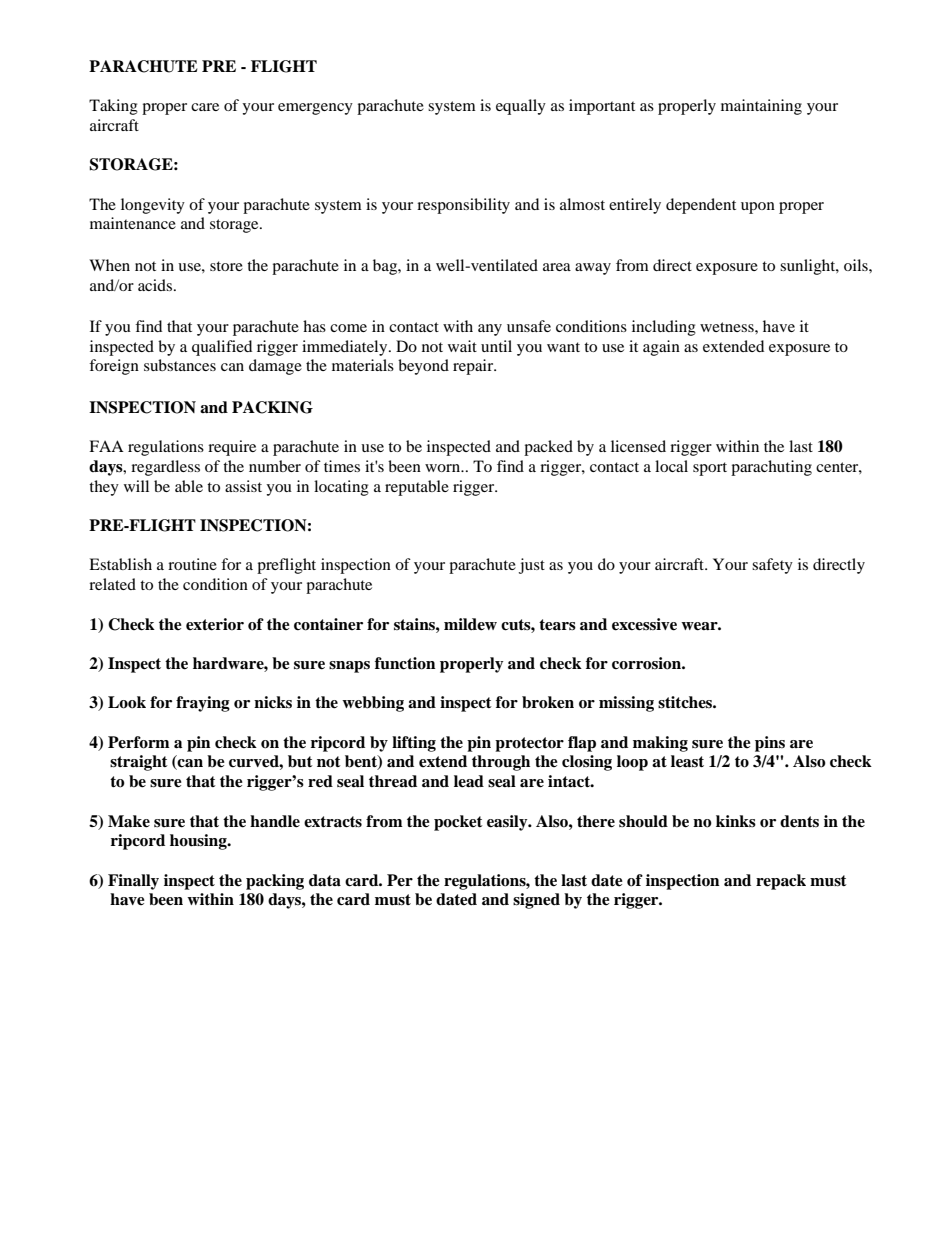 Image resolution: width=952 pixels, height=1233 pixels. Describe the element at coordinates (205, 107) in the image. I see `care` at that location.
